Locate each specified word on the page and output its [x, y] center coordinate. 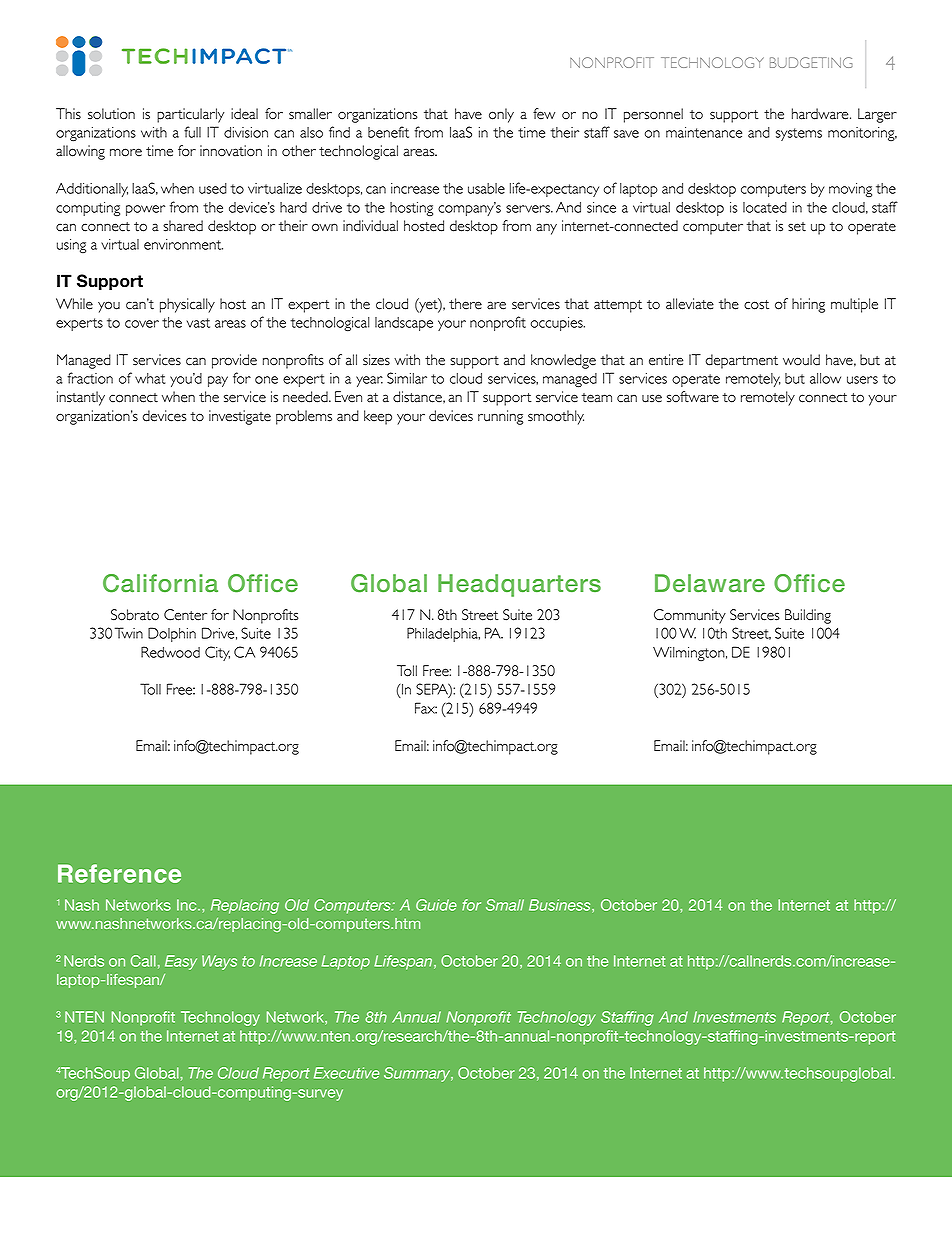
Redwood [170, 652]
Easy [181, 962]
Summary [418, 1074]
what [150, 378]
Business [561, 906]
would [801, 360]
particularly [190, 115]
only [501, 115]
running [500, 417]
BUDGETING [811, 62]
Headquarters [519, 585]
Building [808, 616]
